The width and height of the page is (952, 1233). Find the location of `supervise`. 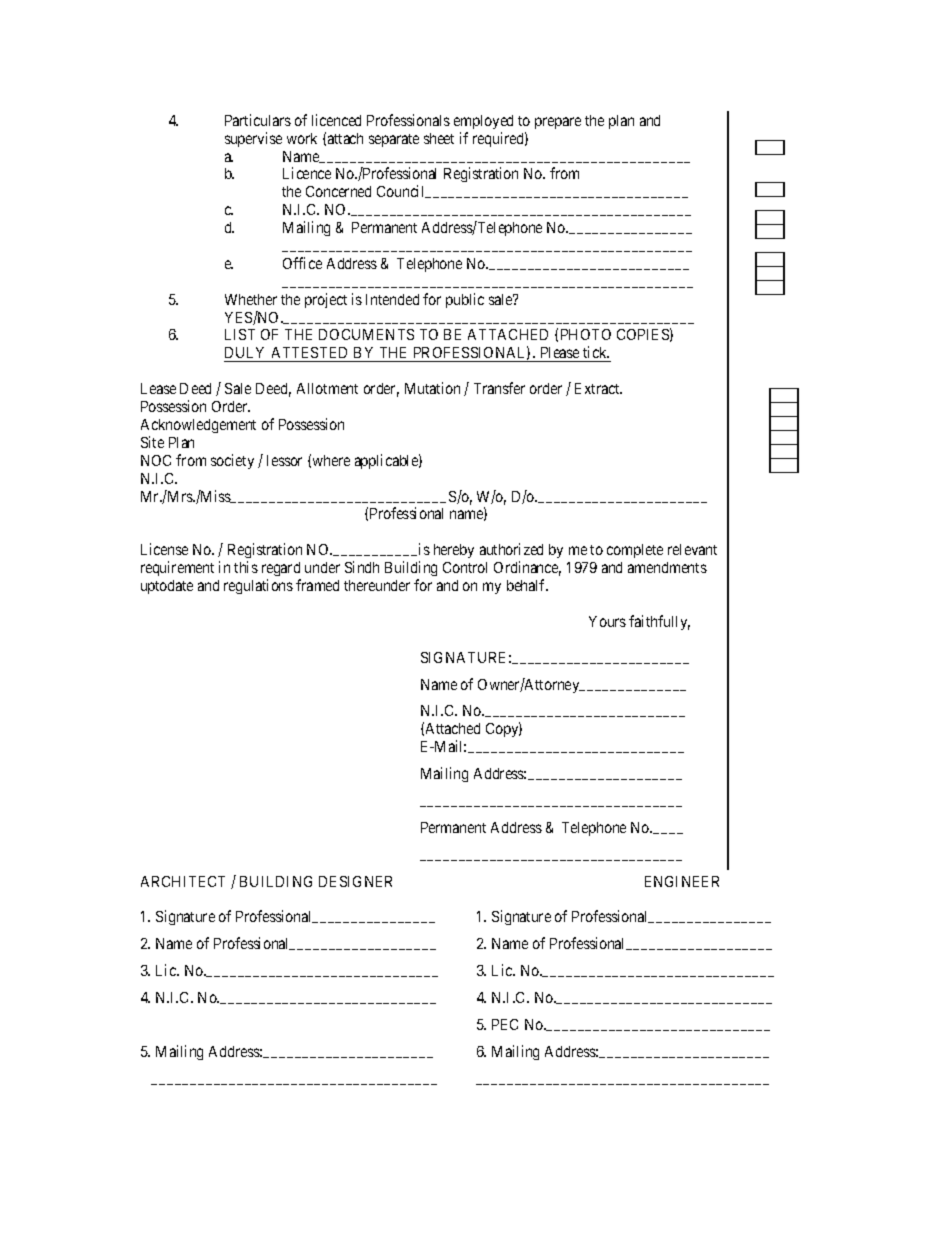

supervise is located at coordinates (253, 139).
